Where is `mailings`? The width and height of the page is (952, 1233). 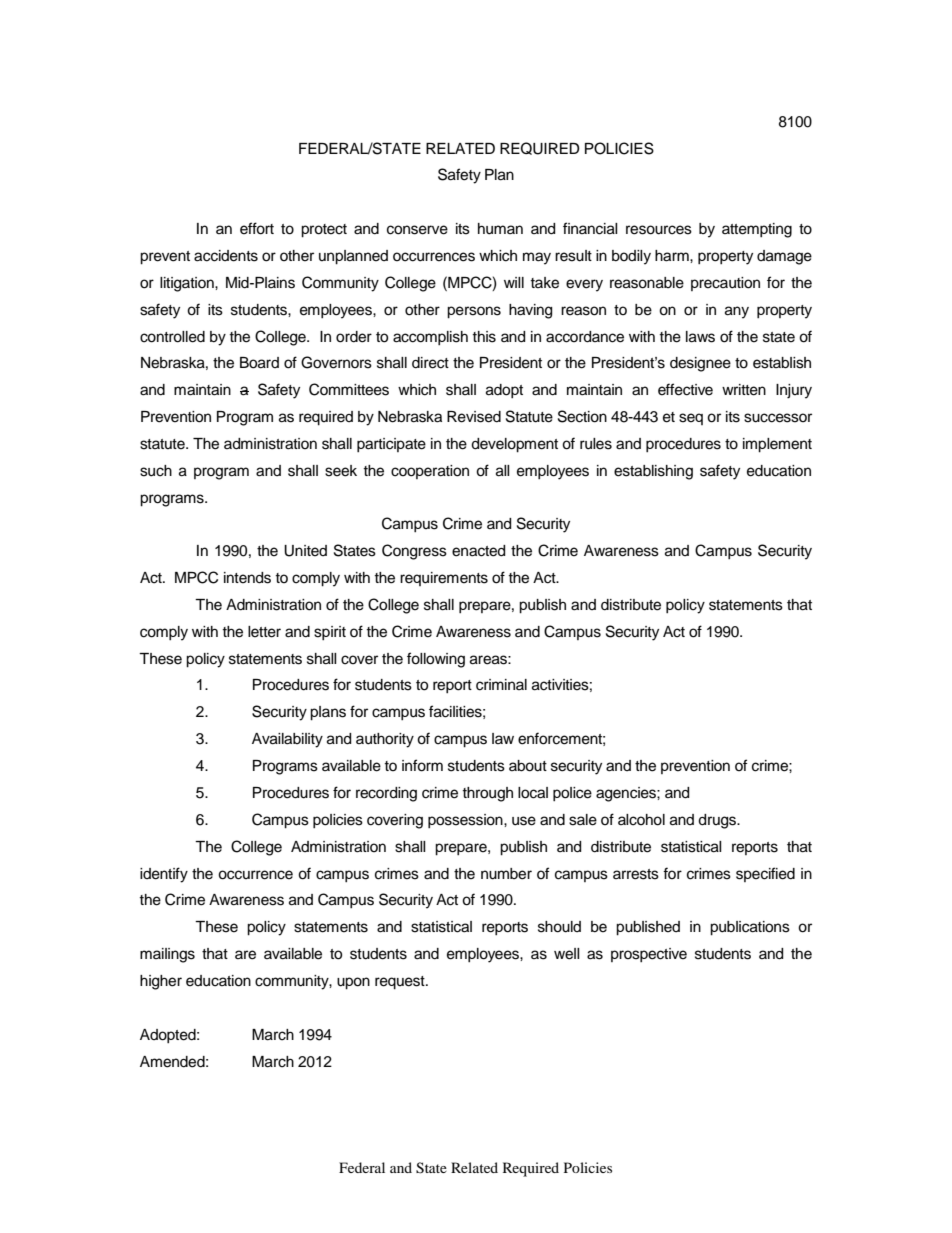
mailings is located at coordinates (167, 955).
